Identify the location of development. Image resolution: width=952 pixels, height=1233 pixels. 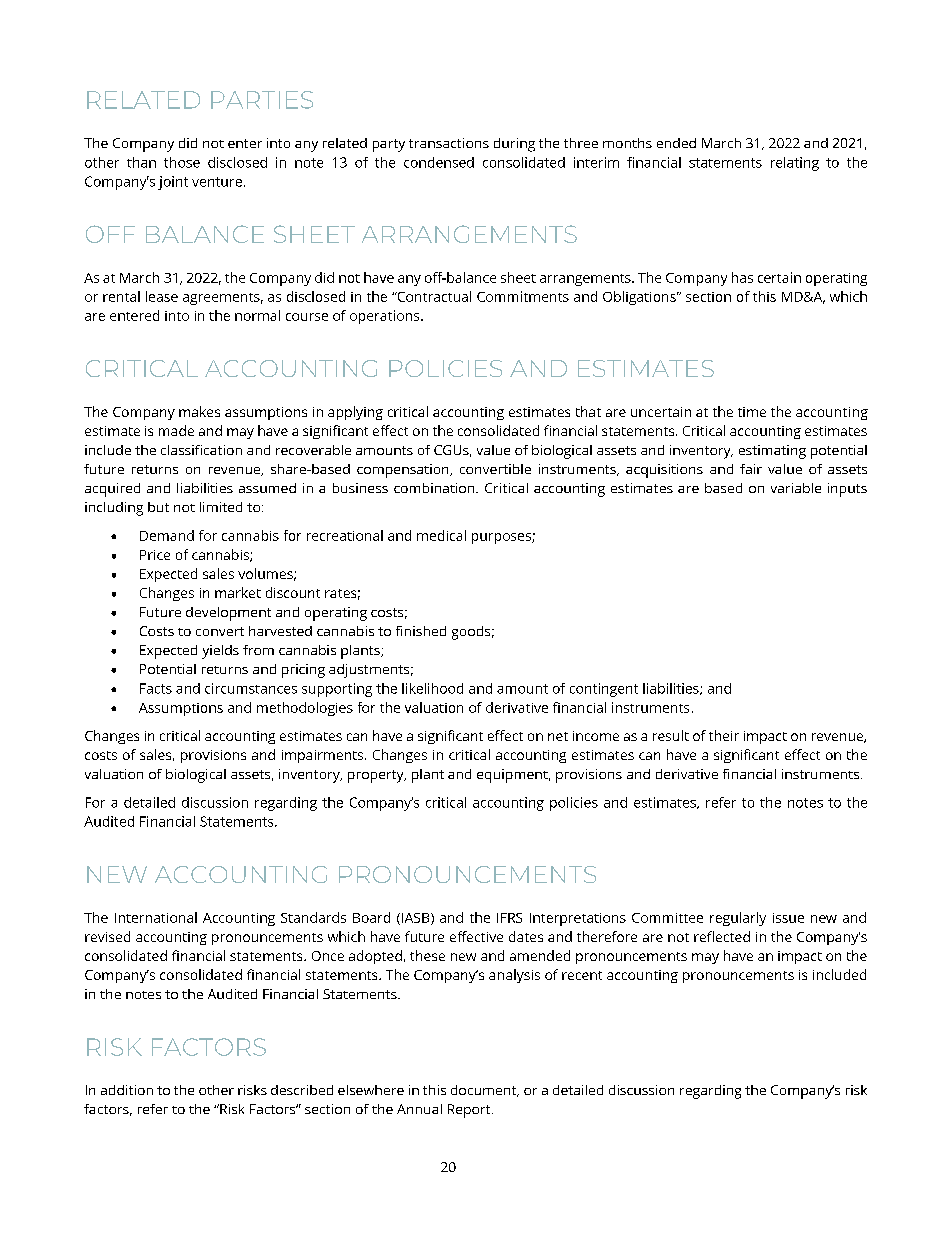
(228, 614).
